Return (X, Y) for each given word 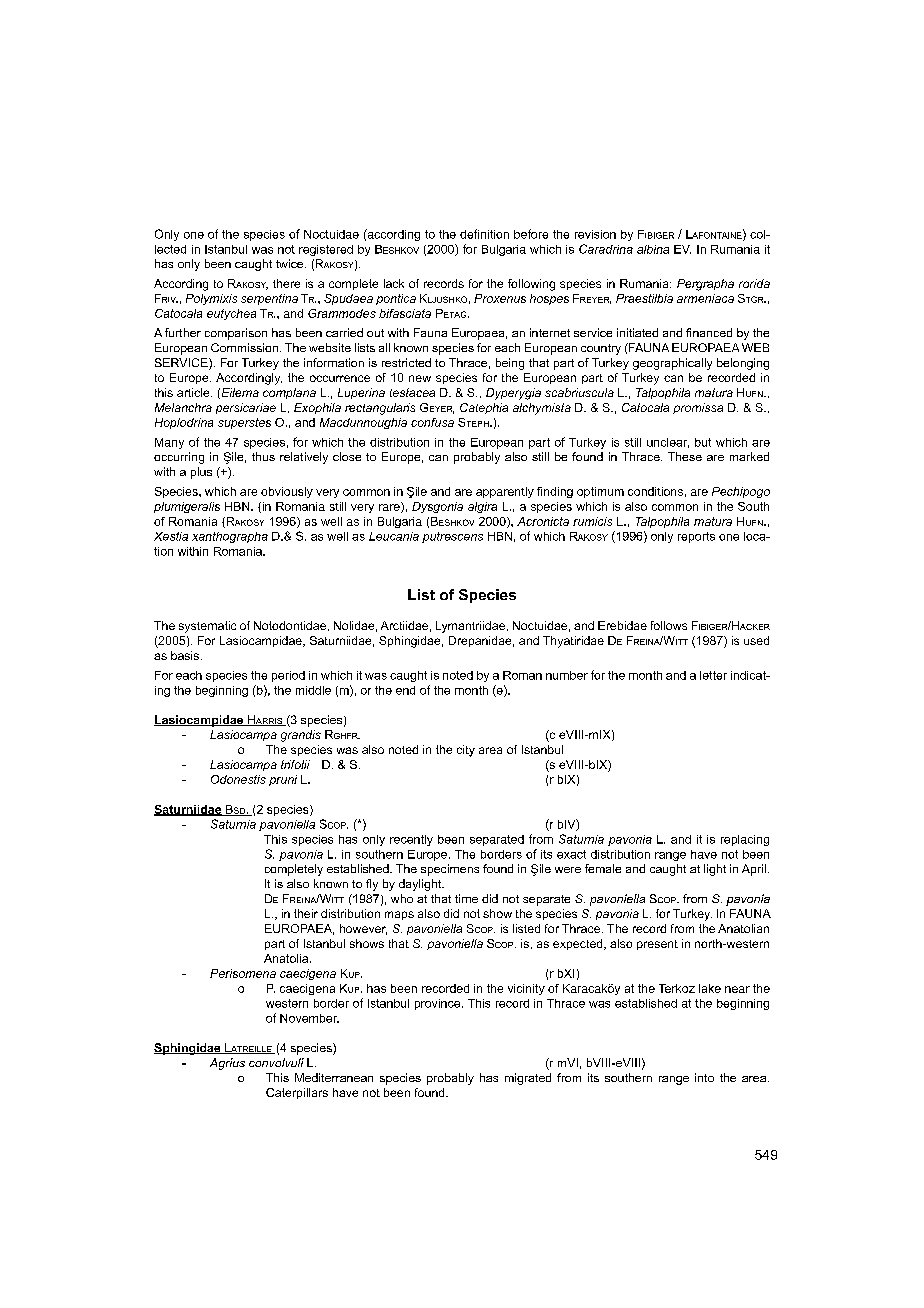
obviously (287, 492)
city (466, 751)
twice (291, 263)
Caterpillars (297, 1093)
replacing (745, 840)
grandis (301, 736)
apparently (505, 492)
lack (394, 283)
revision (595, 234)
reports (696, 537)
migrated (528, 1079)
